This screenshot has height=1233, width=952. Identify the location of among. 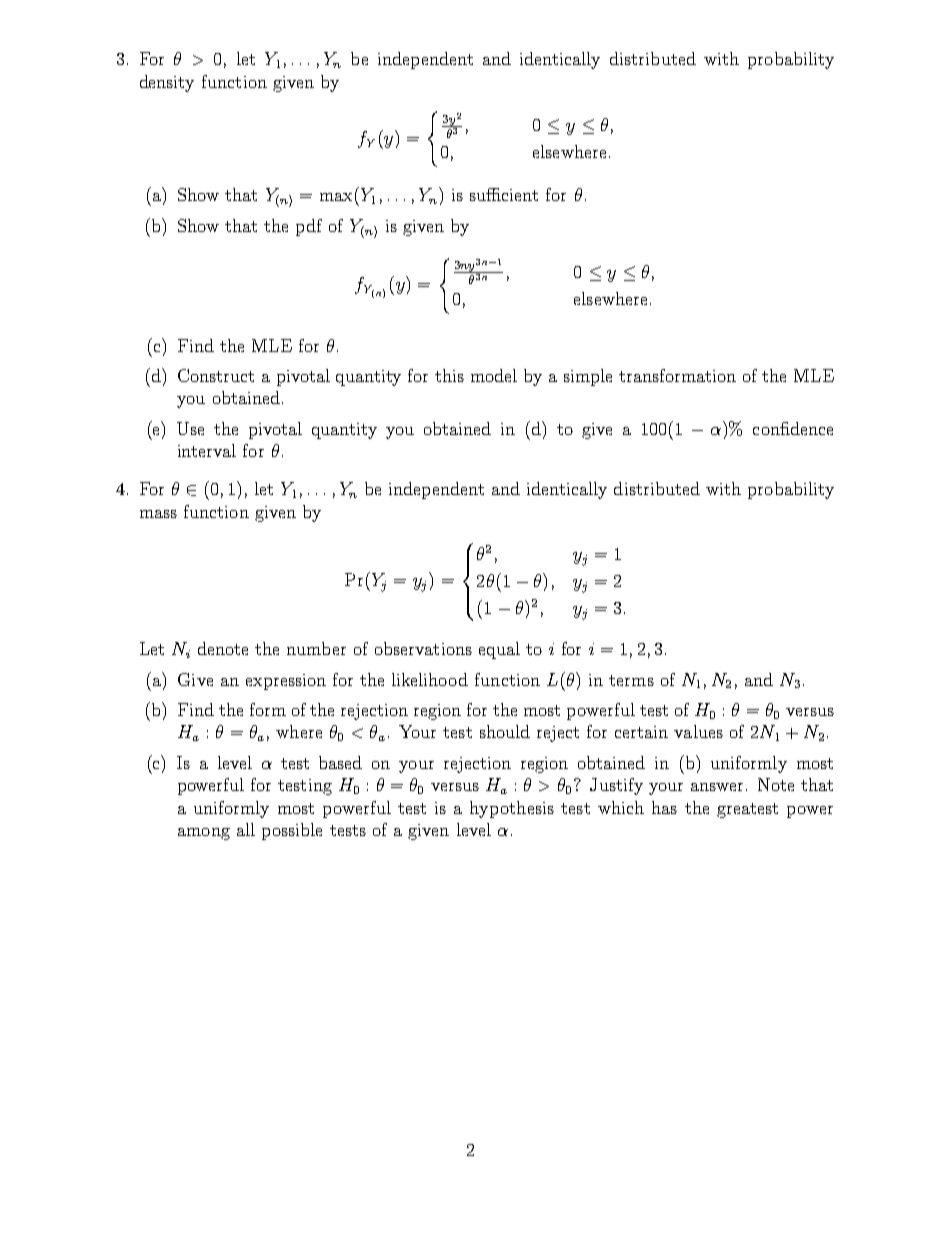
(204, 834).
